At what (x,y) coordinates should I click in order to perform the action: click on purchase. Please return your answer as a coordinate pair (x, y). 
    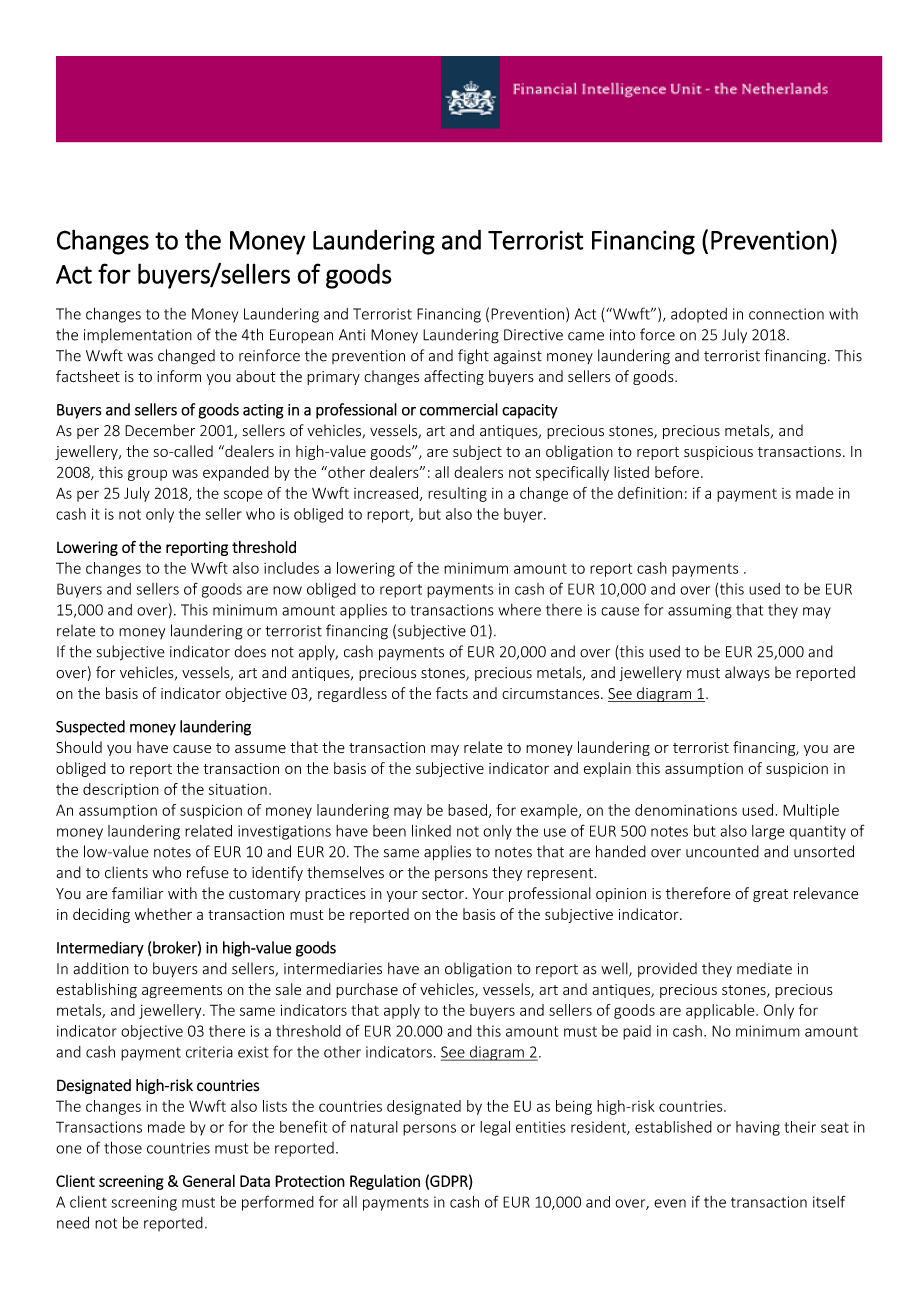
    Looking at the image, I should click on (367, 990).
